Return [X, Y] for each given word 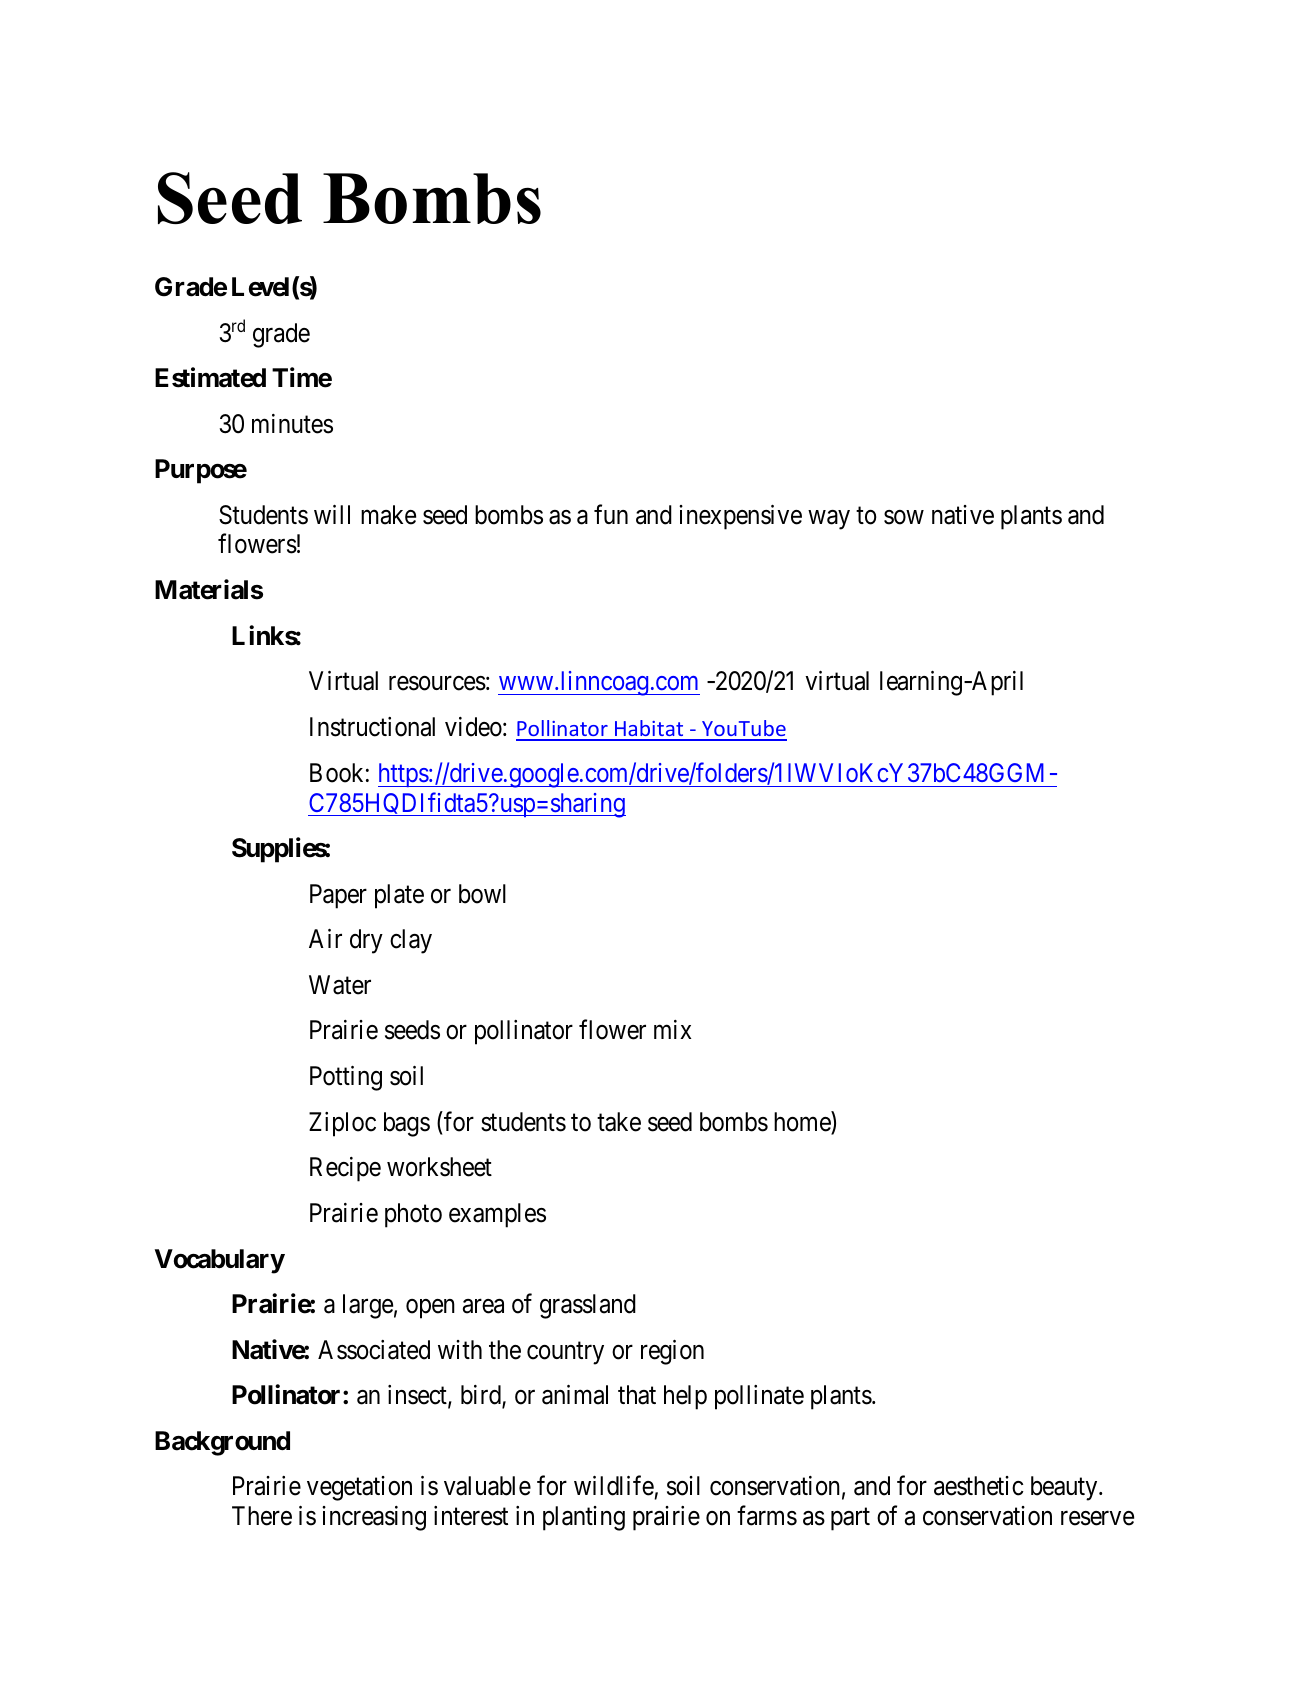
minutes [292, 424]
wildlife [614, 1486]
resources [437, 683]
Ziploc [342, 1124]
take [619, 1122]
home [803, 1122]
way [829, 520]
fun [611, 514]
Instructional [372, 727]
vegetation [359, 1488]
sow [904, 517]
